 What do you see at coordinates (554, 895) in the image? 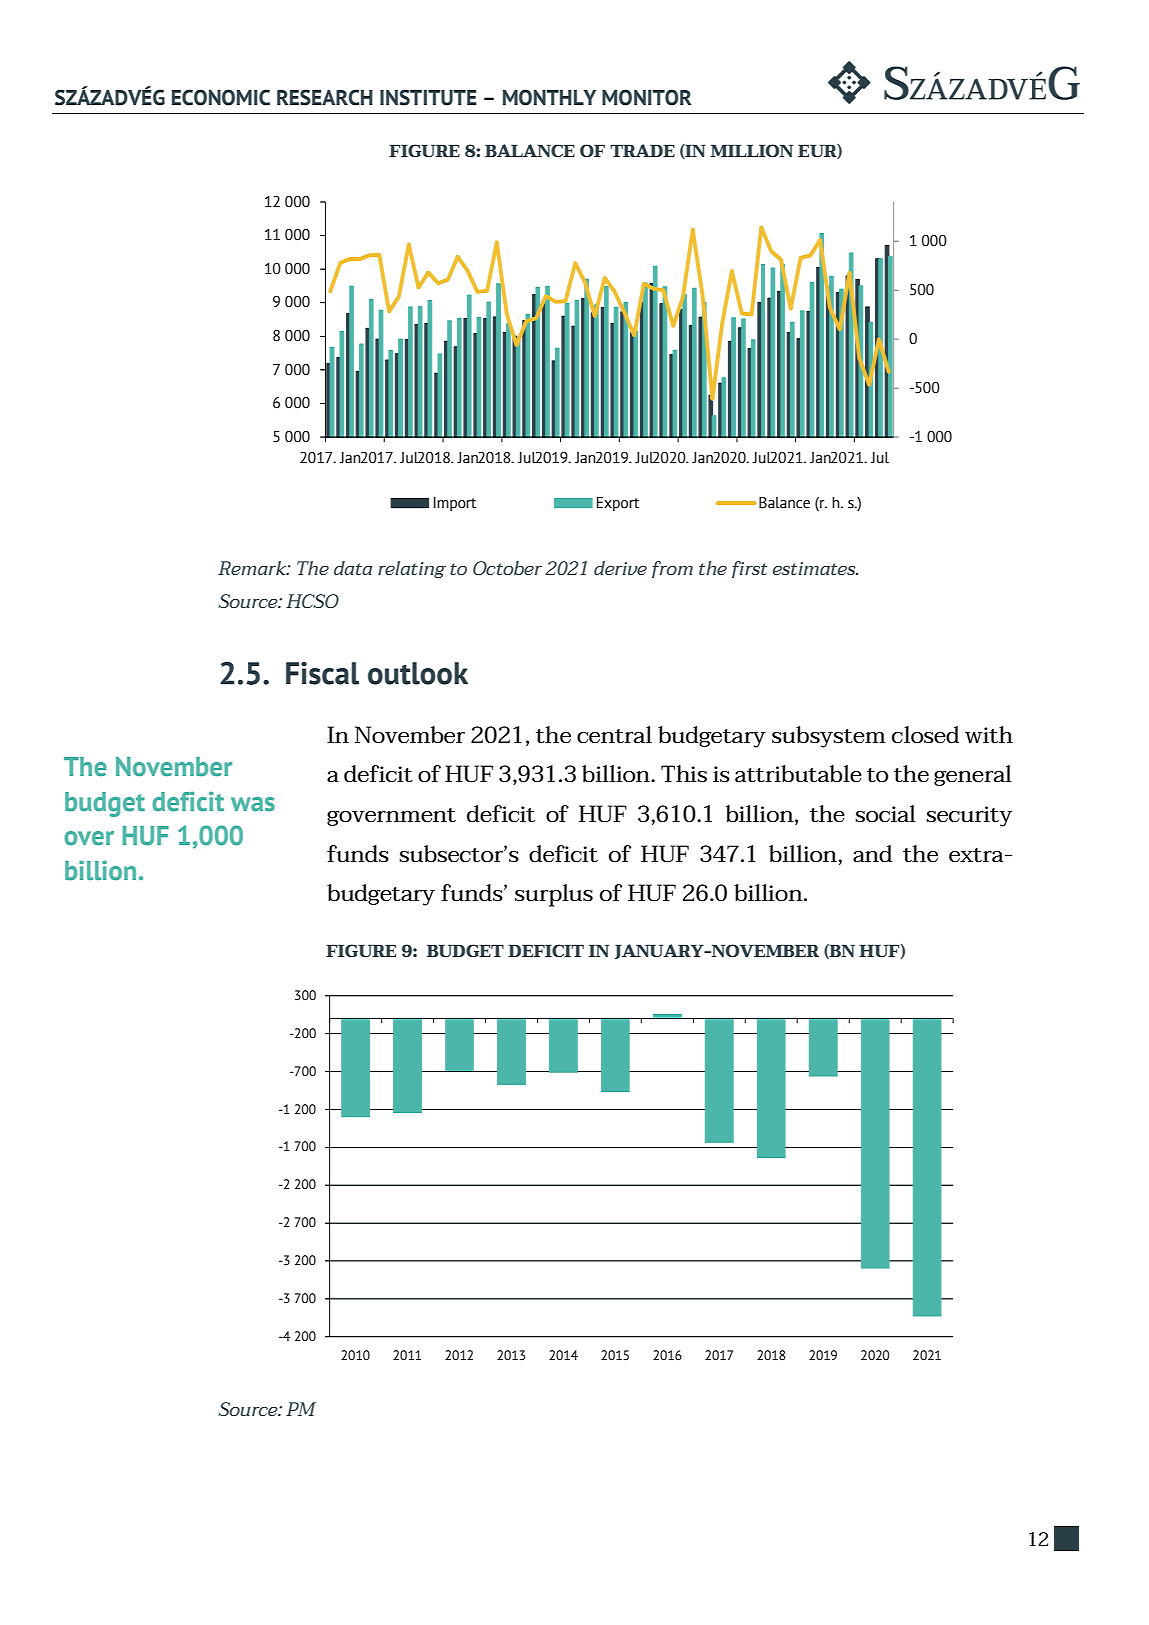
I see `surplus` at bounding box center [554, 895].
